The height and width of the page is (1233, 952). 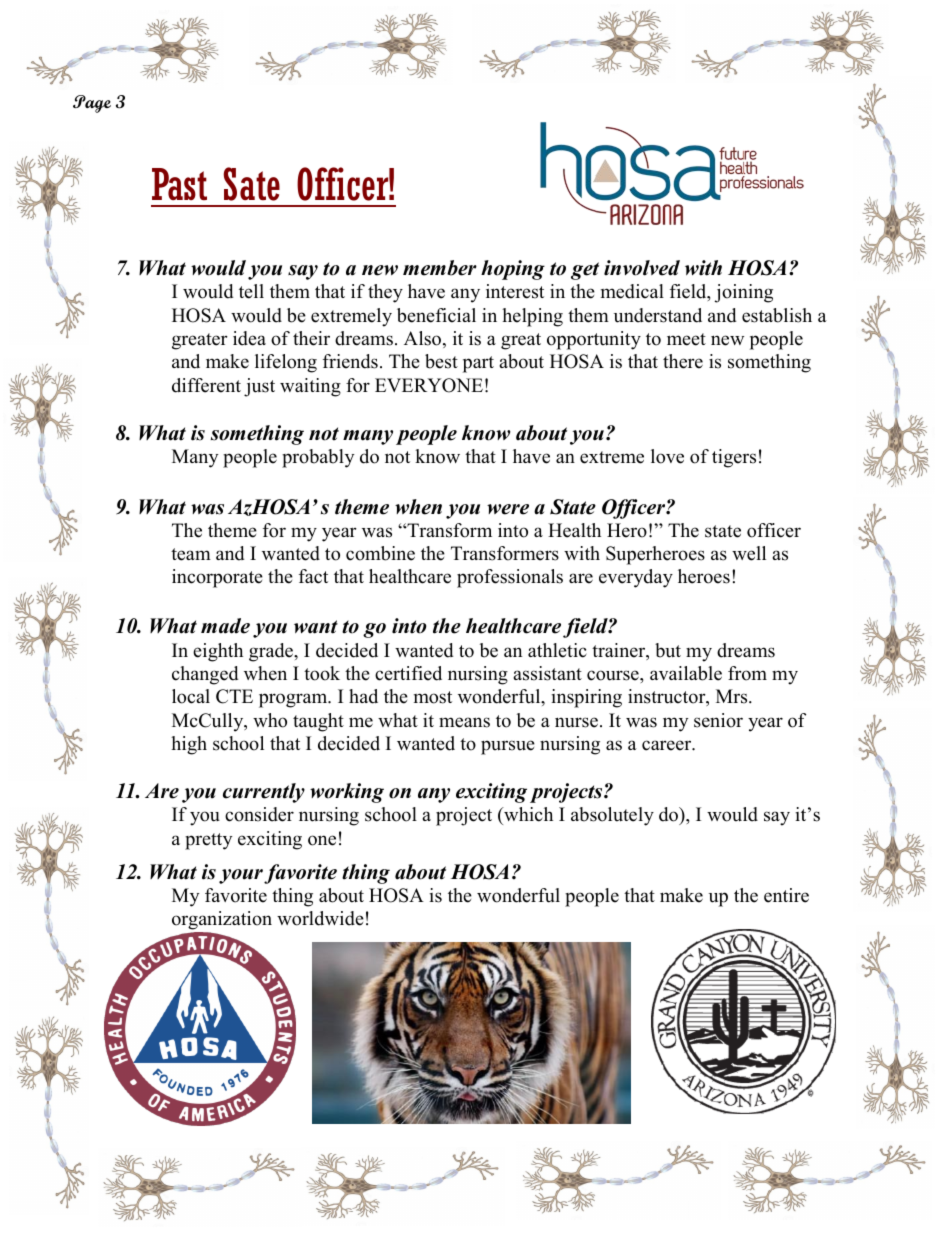 What do you see at coordinates (508, 509) in the page?
I see `were` at bounding box center [508, 509].
